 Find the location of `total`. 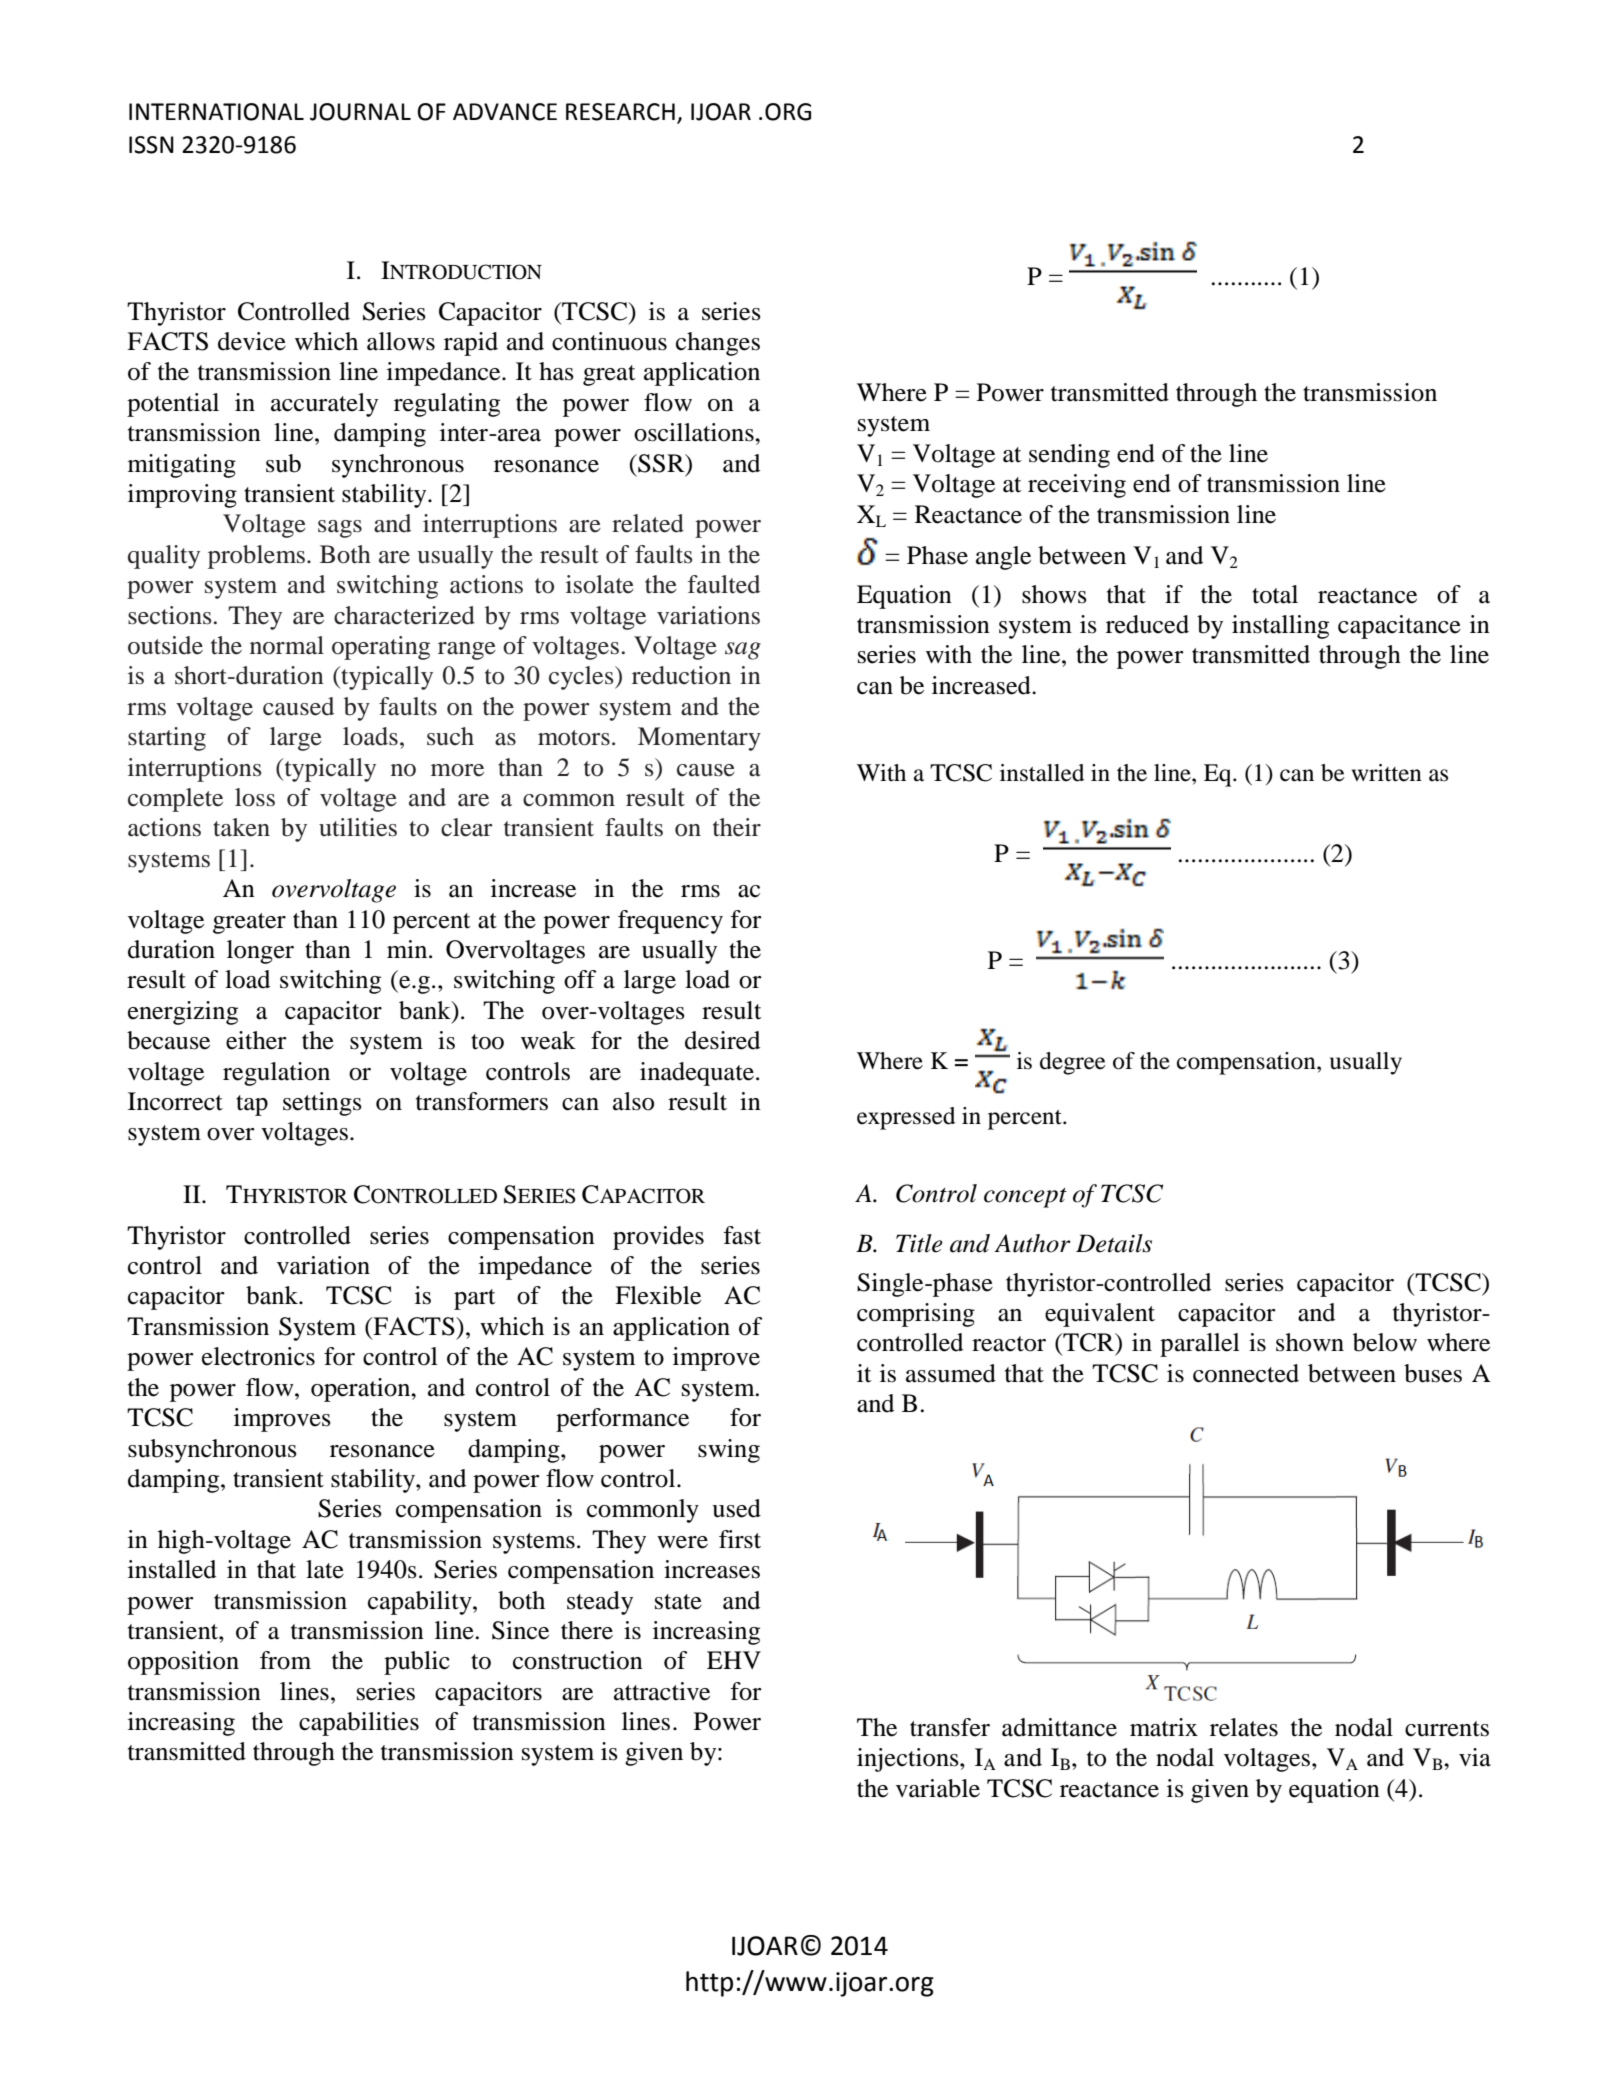

total is located at coordinates (1275, 594).
